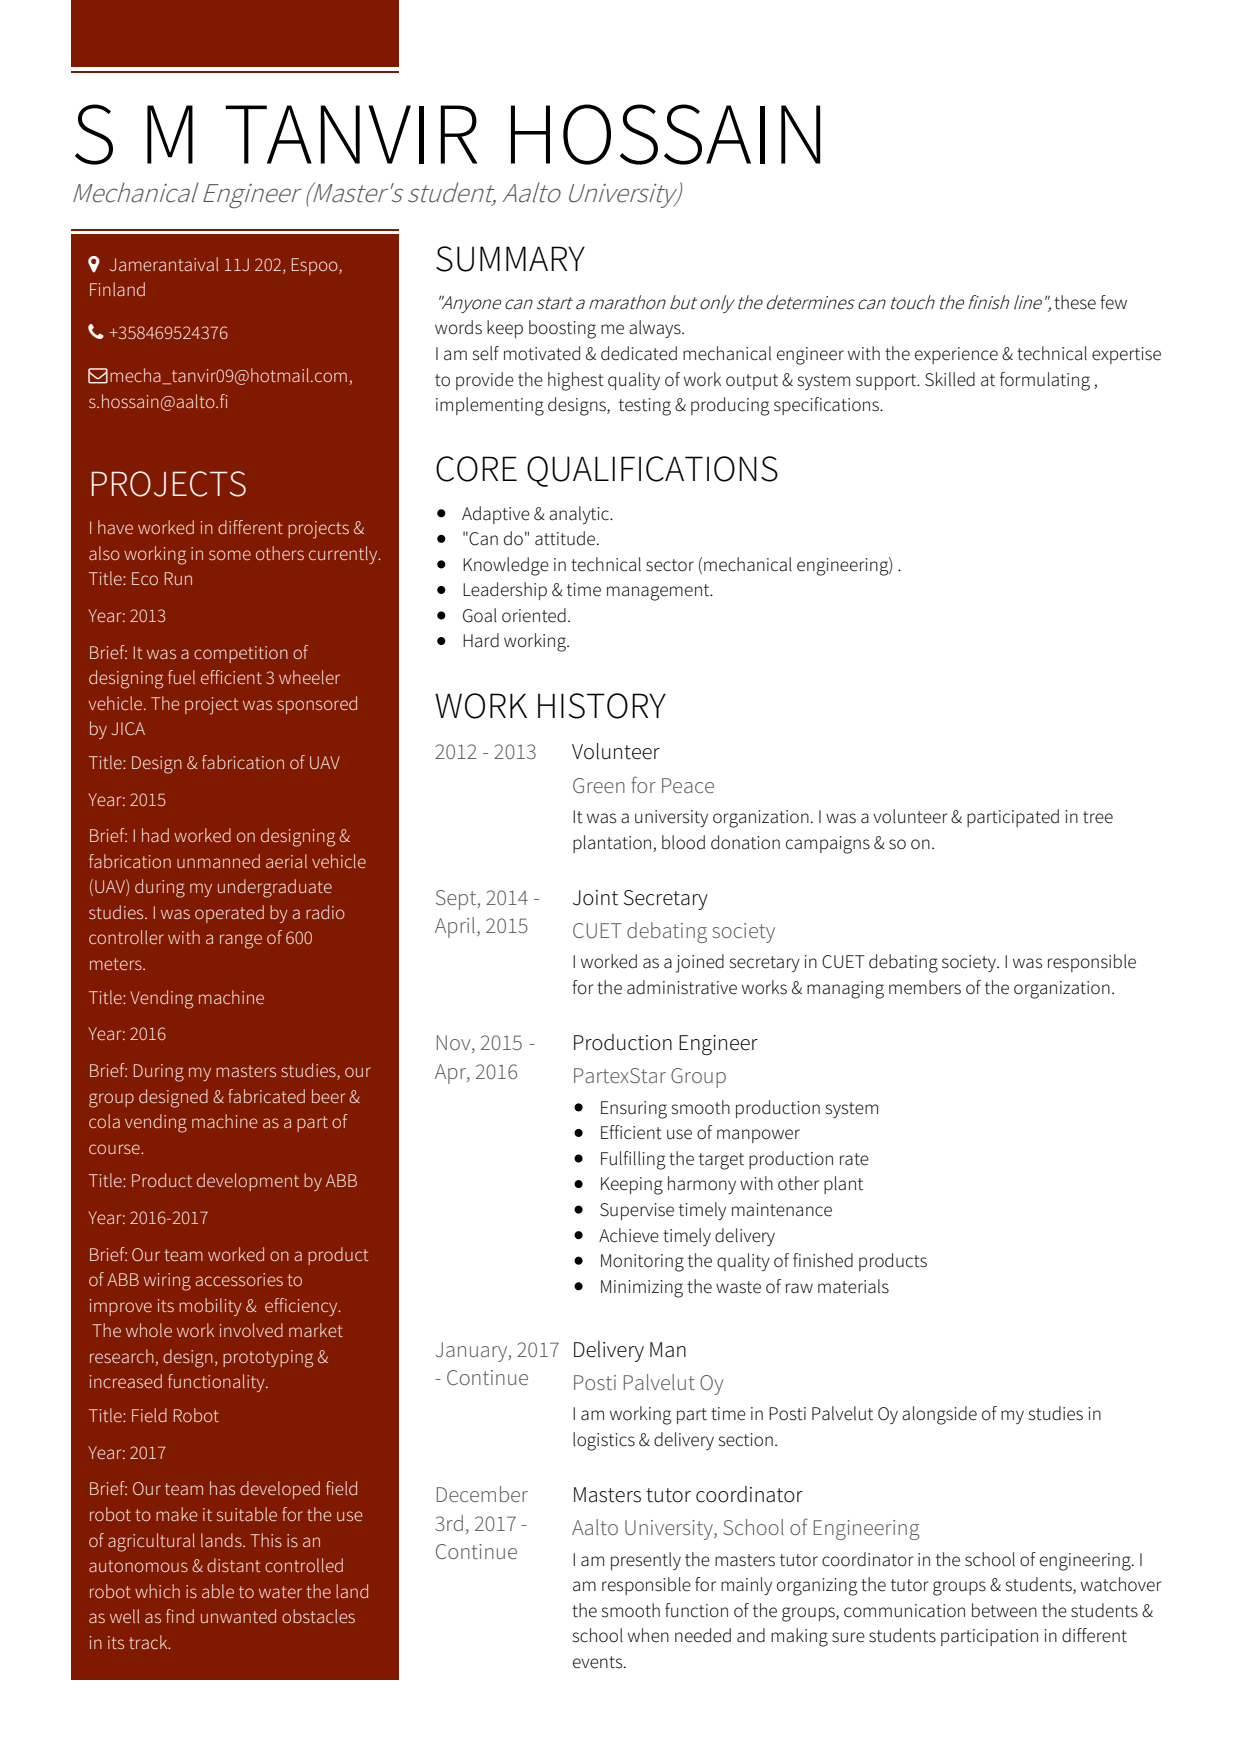 The height and width of the screenshot is (1751, 1237). I want to click on between, so click(1004, 1610).
